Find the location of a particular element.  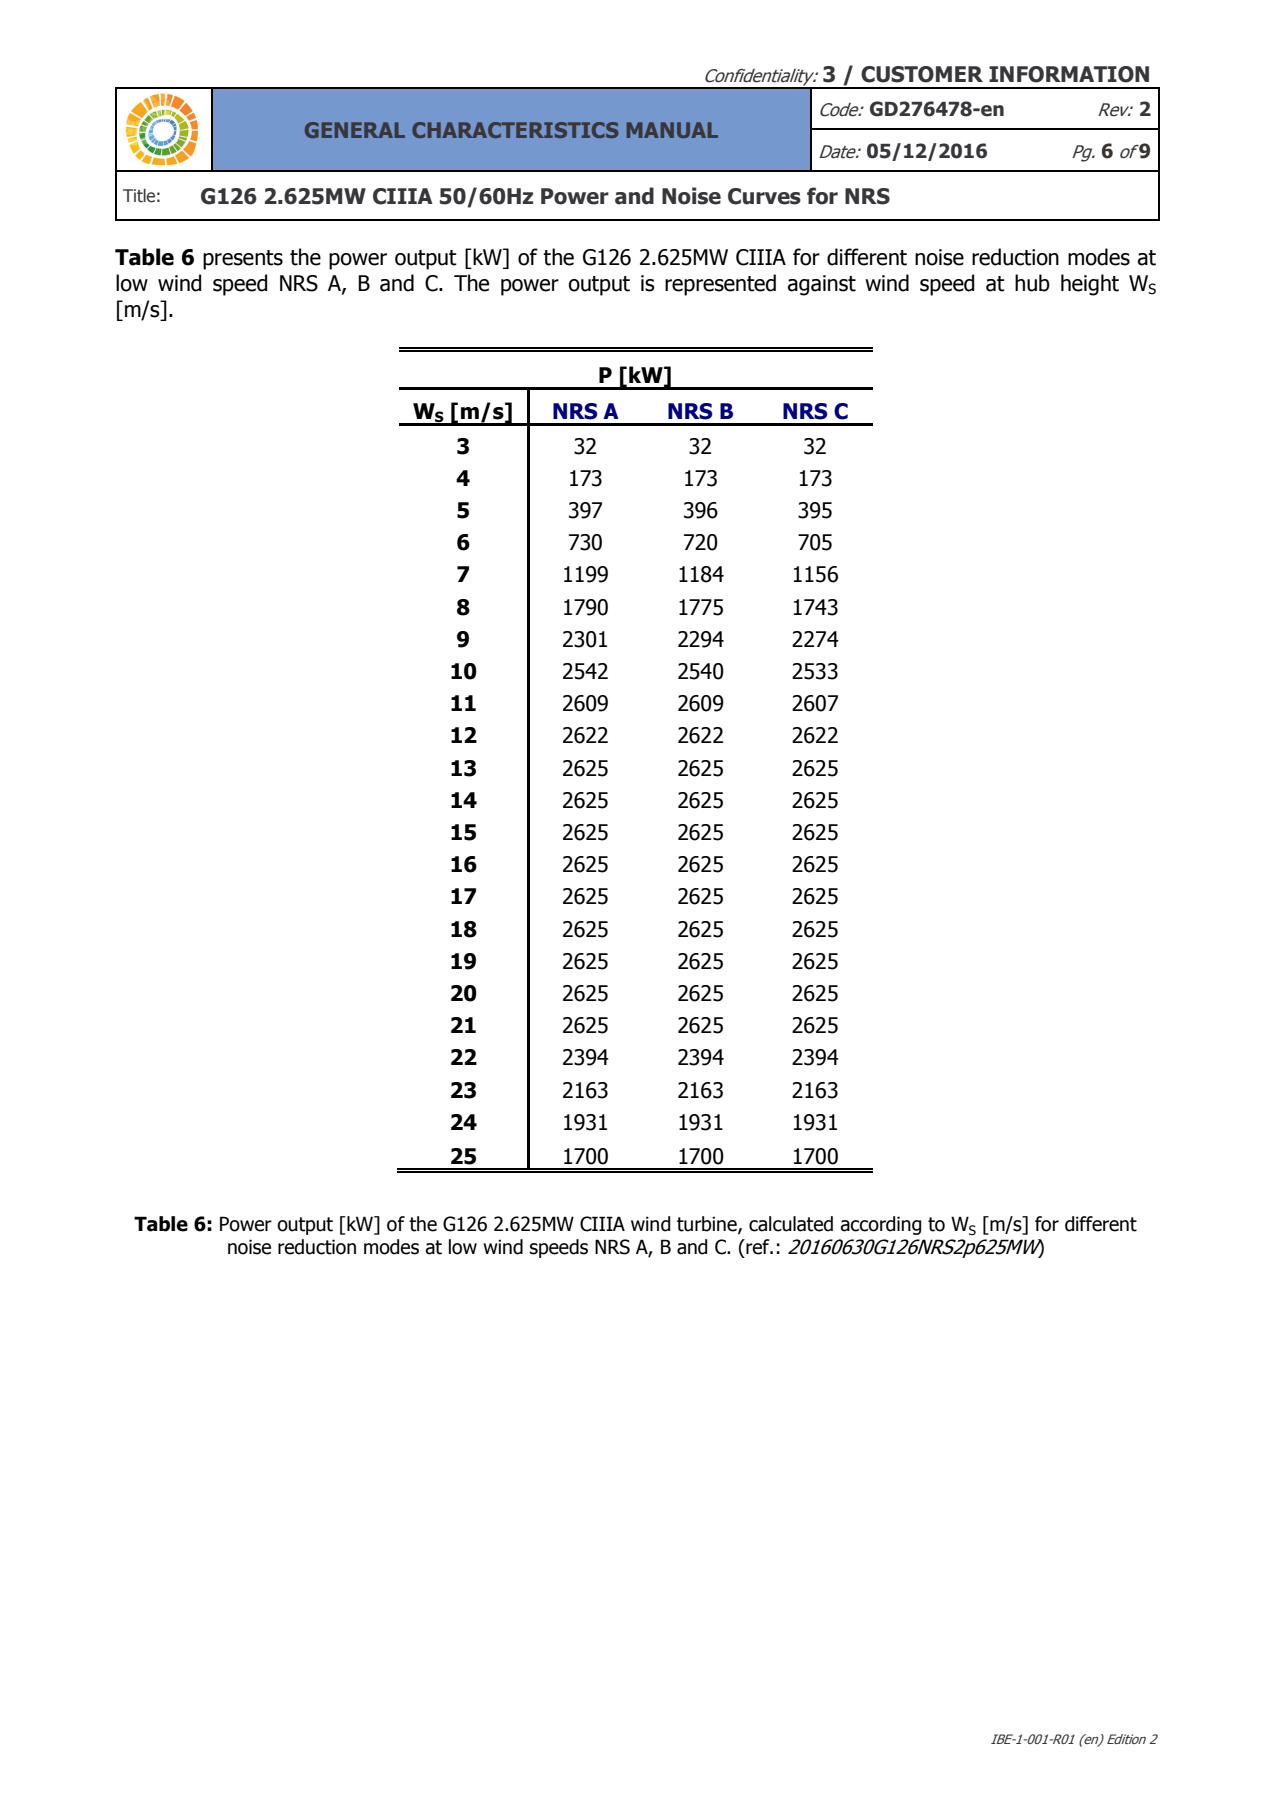

represented is located at coordinates (720, 285).
